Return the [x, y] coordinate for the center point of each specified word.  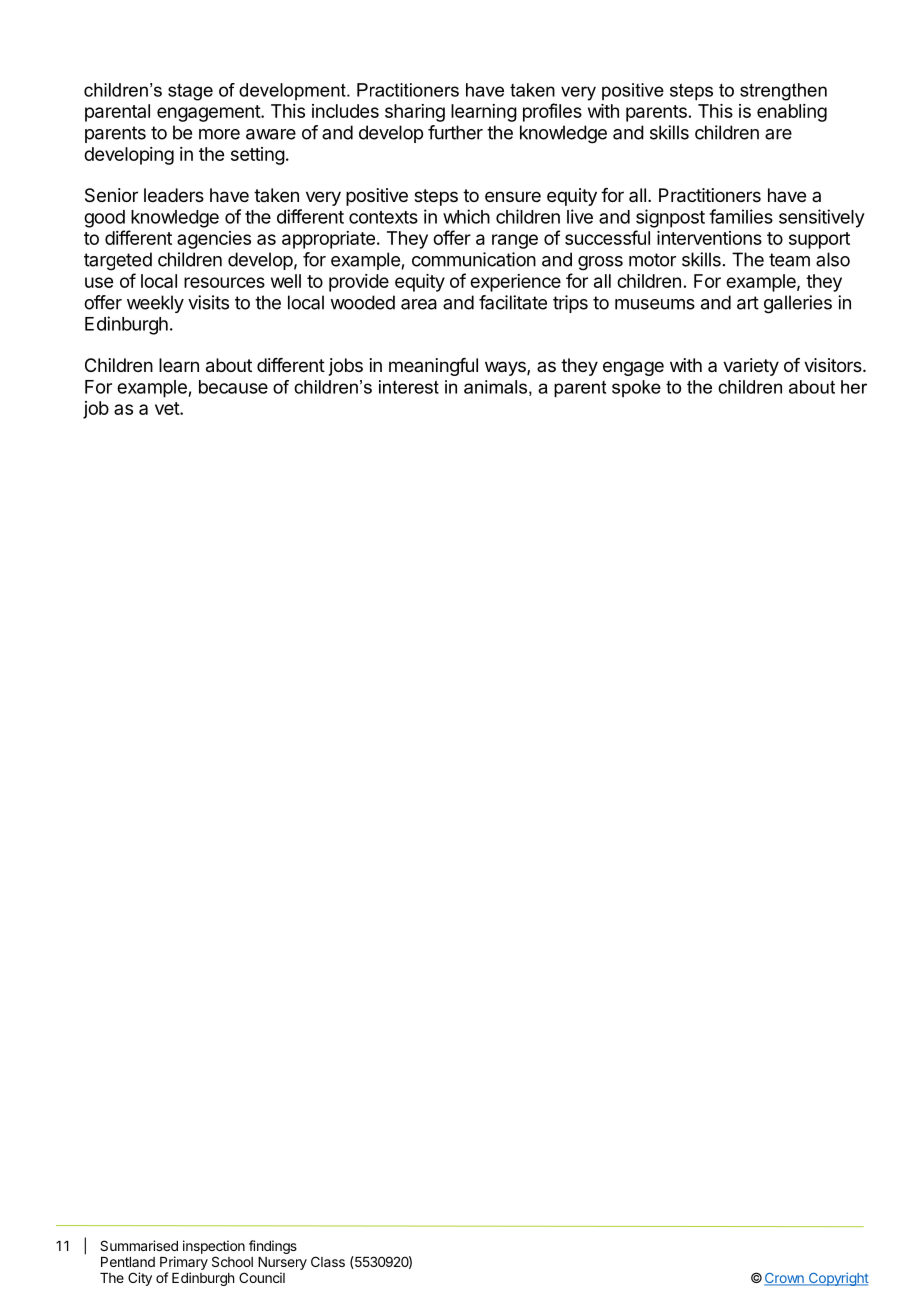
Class [328, 1261]
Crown [785, 1279]
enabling [792, 113]
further [455, 132]
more [219, 134]
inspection [214, 1247]
